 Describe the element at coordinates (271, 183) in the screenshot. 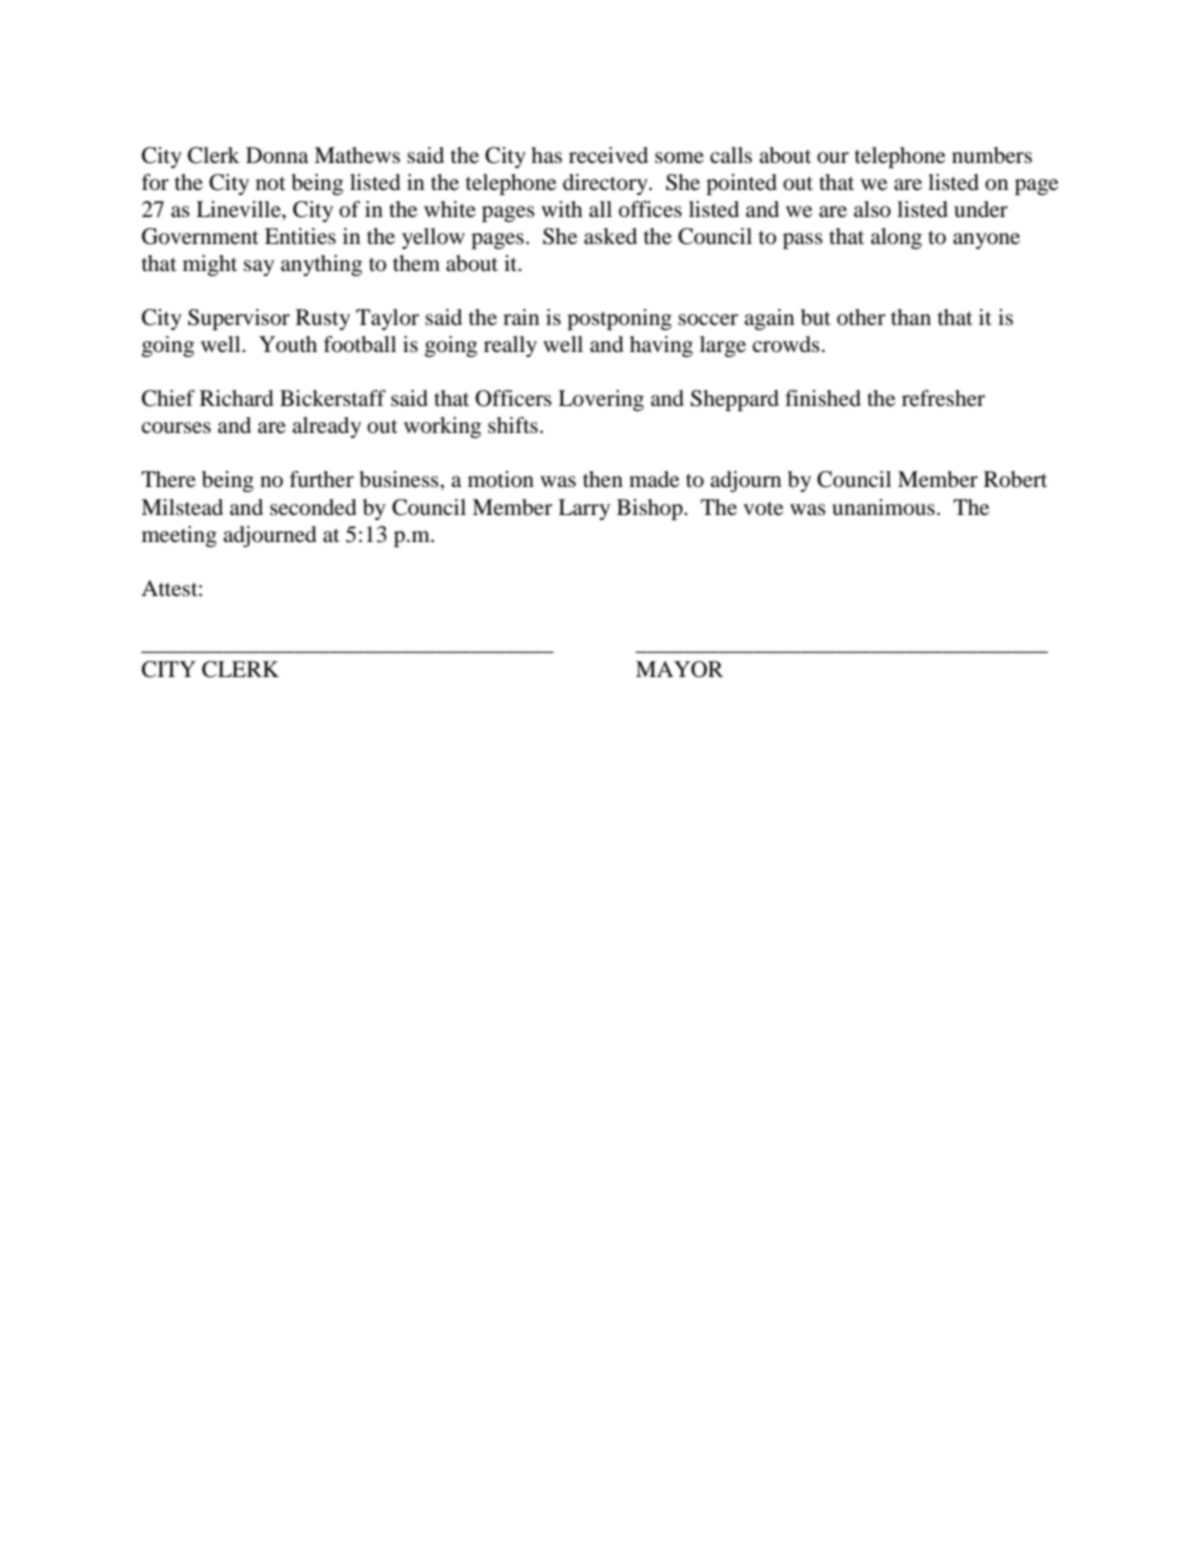

I see `not` at that location.
